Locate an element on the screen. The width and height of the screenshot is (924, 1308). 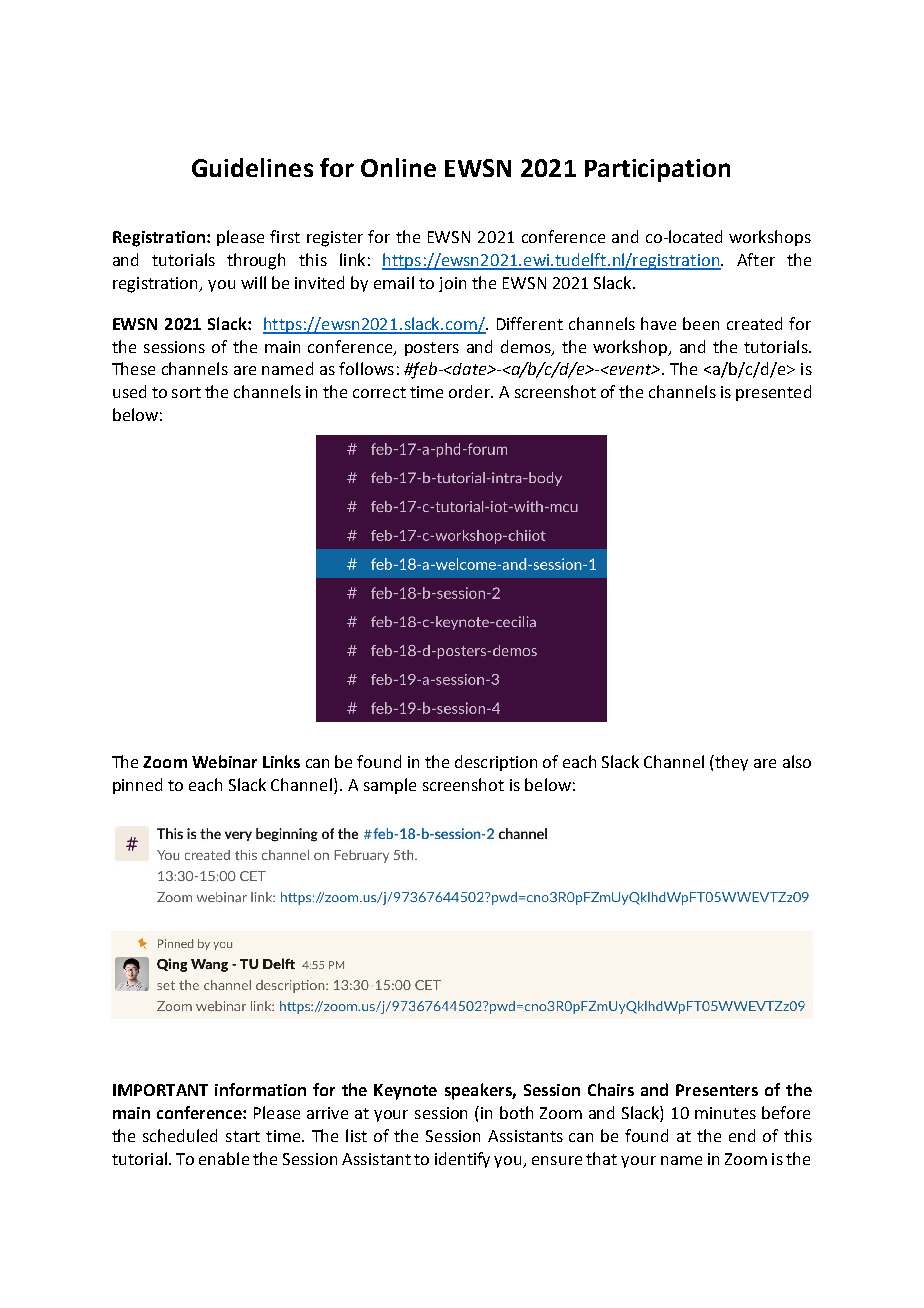
scheduled is located at coordinates (180, 1135).
